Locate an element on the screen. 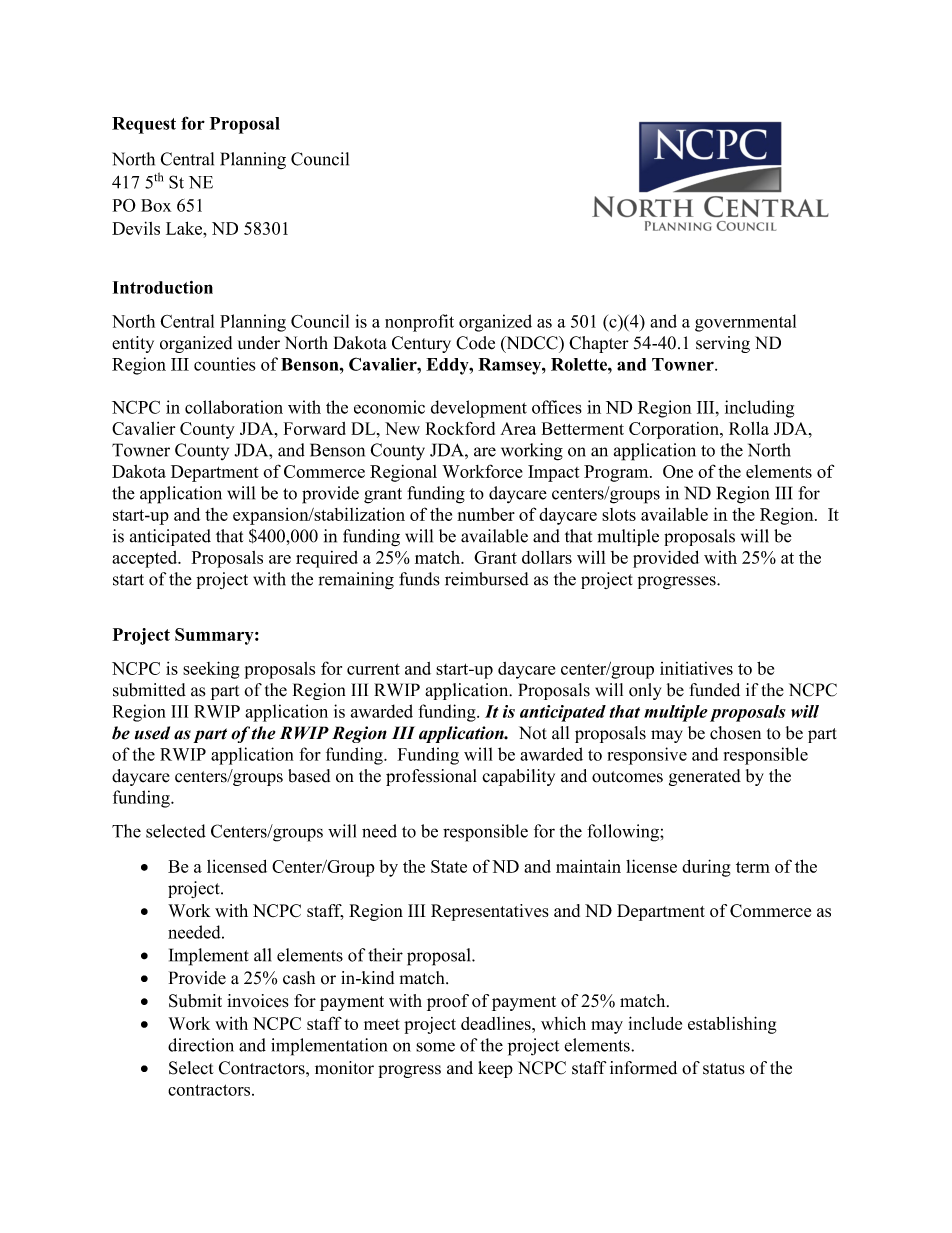 This screenshot has height=1233, width=952. initiatives is located at coordinates (696, 668).
